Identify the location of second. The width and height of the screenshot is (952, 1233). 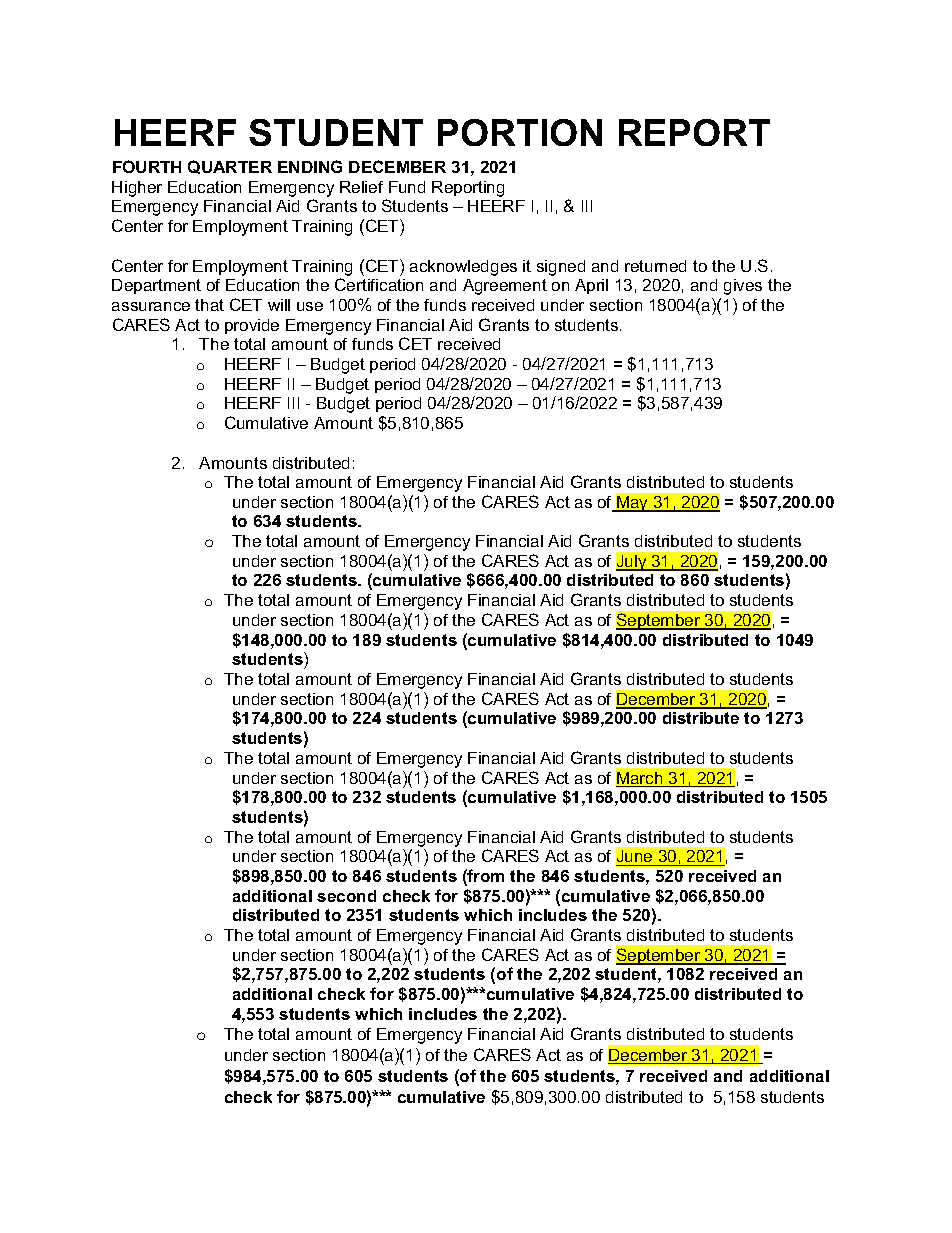
(346, 896).
